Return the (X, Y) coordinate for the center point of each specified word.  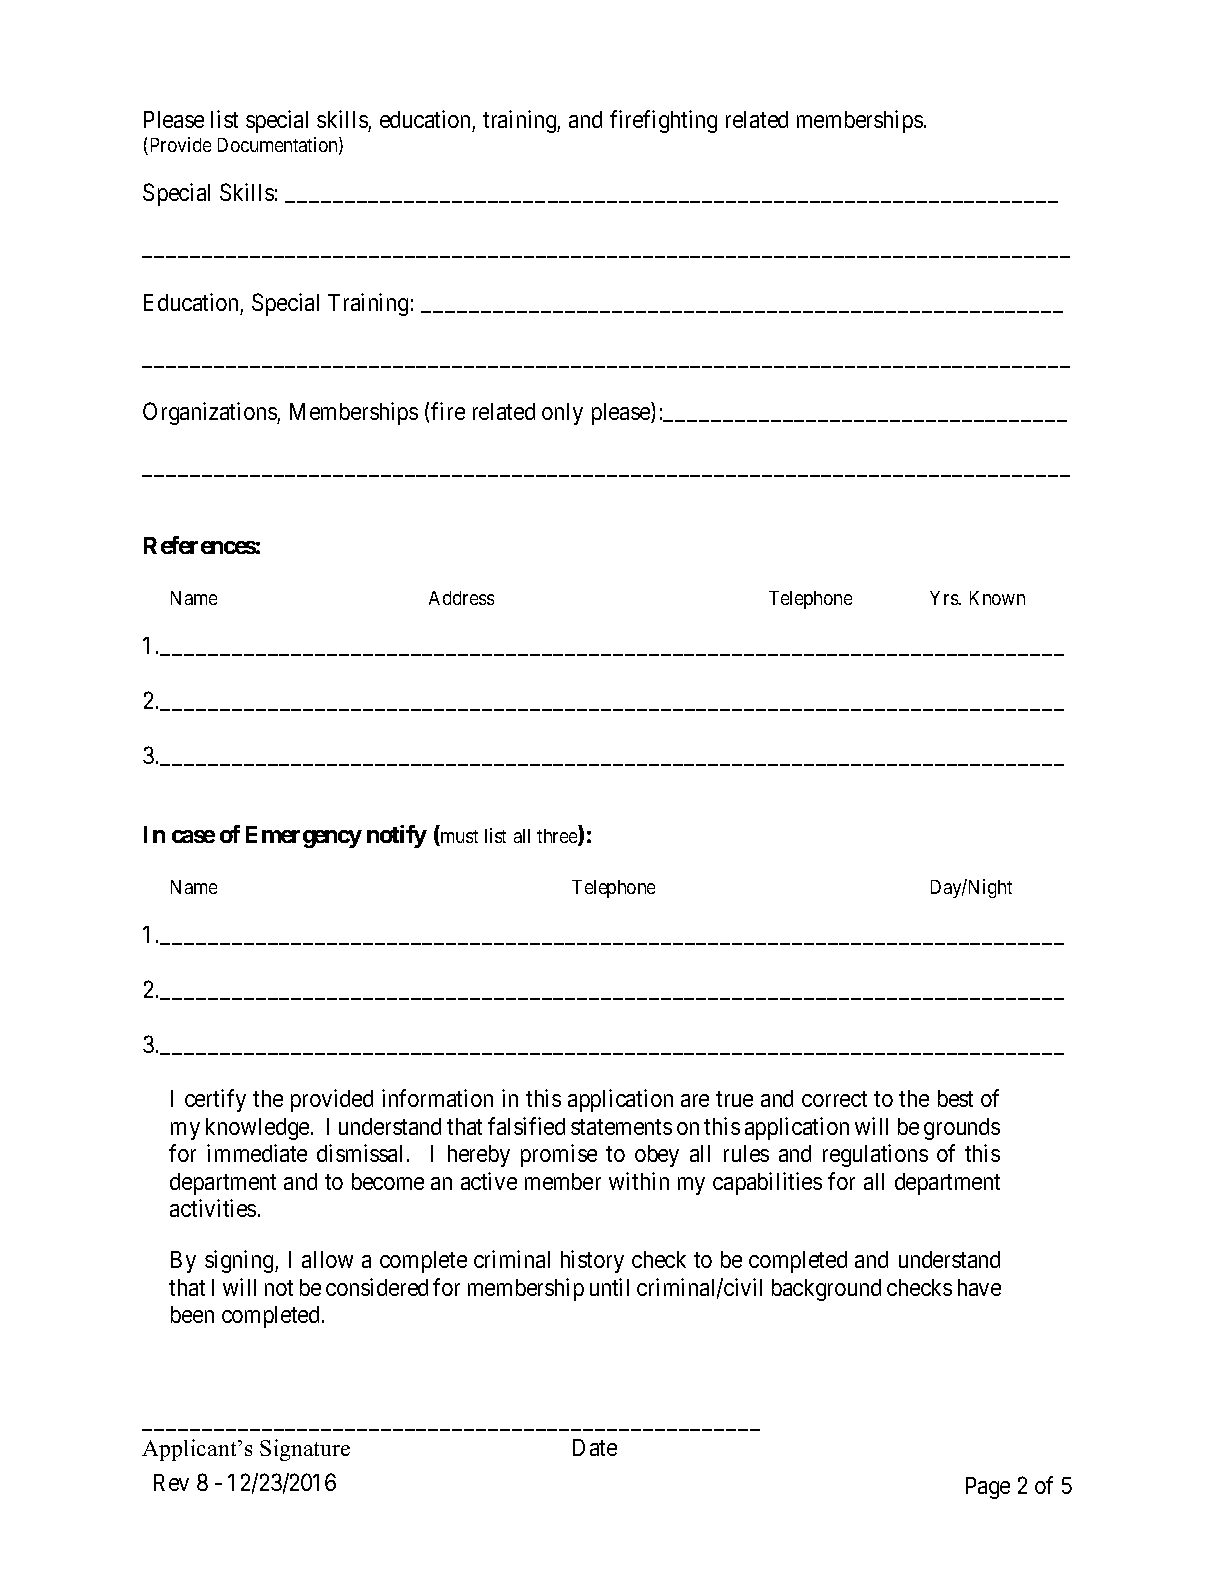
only (562, 414)
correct (834, 1099)
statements (621, 1127)
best (955, 1098)
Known (997, 598)
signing (240, 1261)
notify (397, 836)
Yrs (945, 598)
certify (215, 1100)
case (193, 836)
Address (461, 598)
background (826, 1290)
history (592, 1261)
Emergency (304, 837)
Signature (305, 1450)
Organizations (210, 413)
